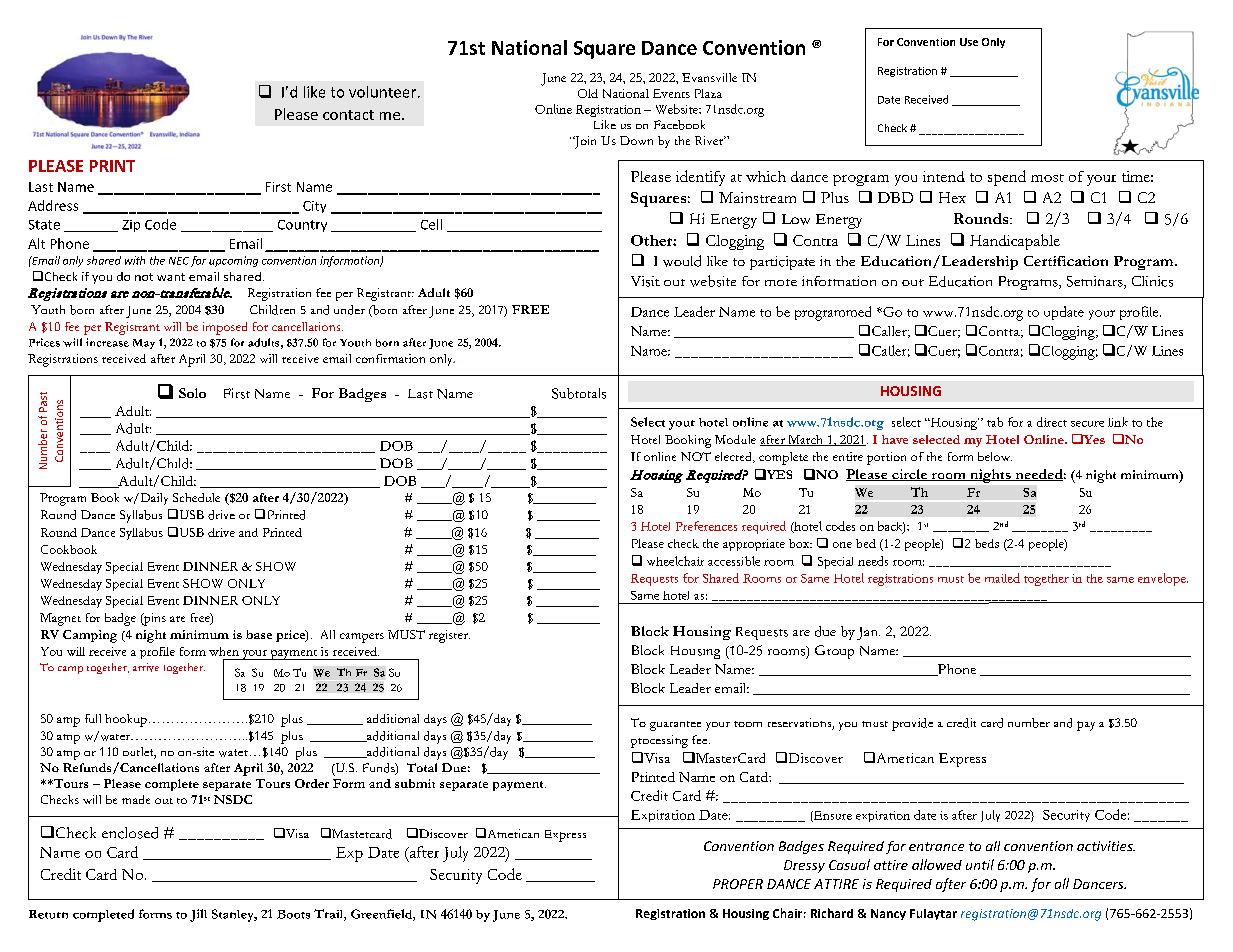  What do you see at coordinates (196, 497) in the image?
I see `Schedule` at bounding box center [196, 497].
